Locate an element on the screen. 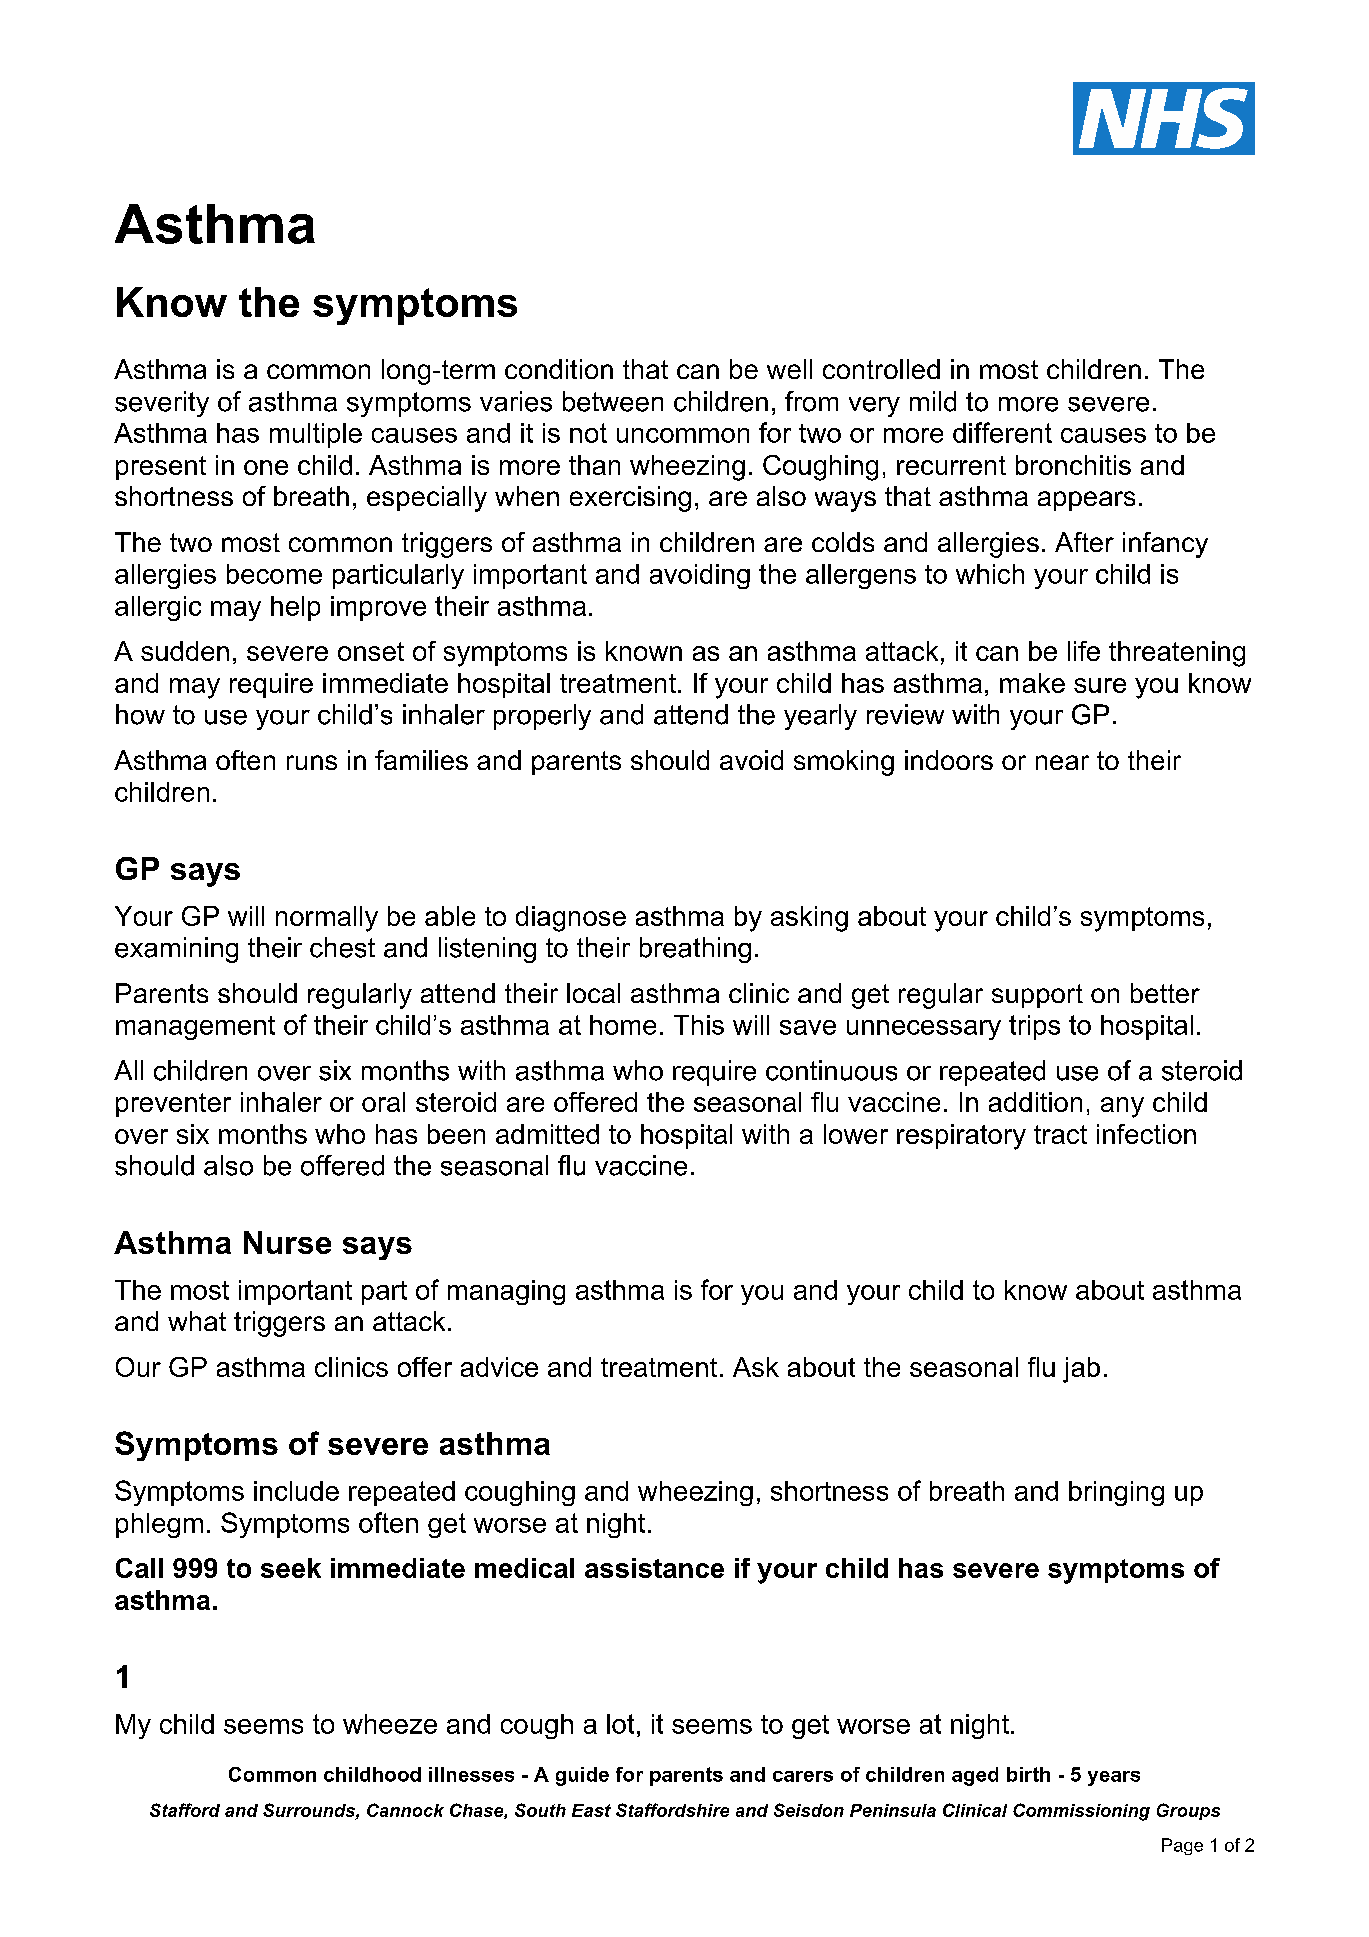  between is located at coordinates (613, 401).
